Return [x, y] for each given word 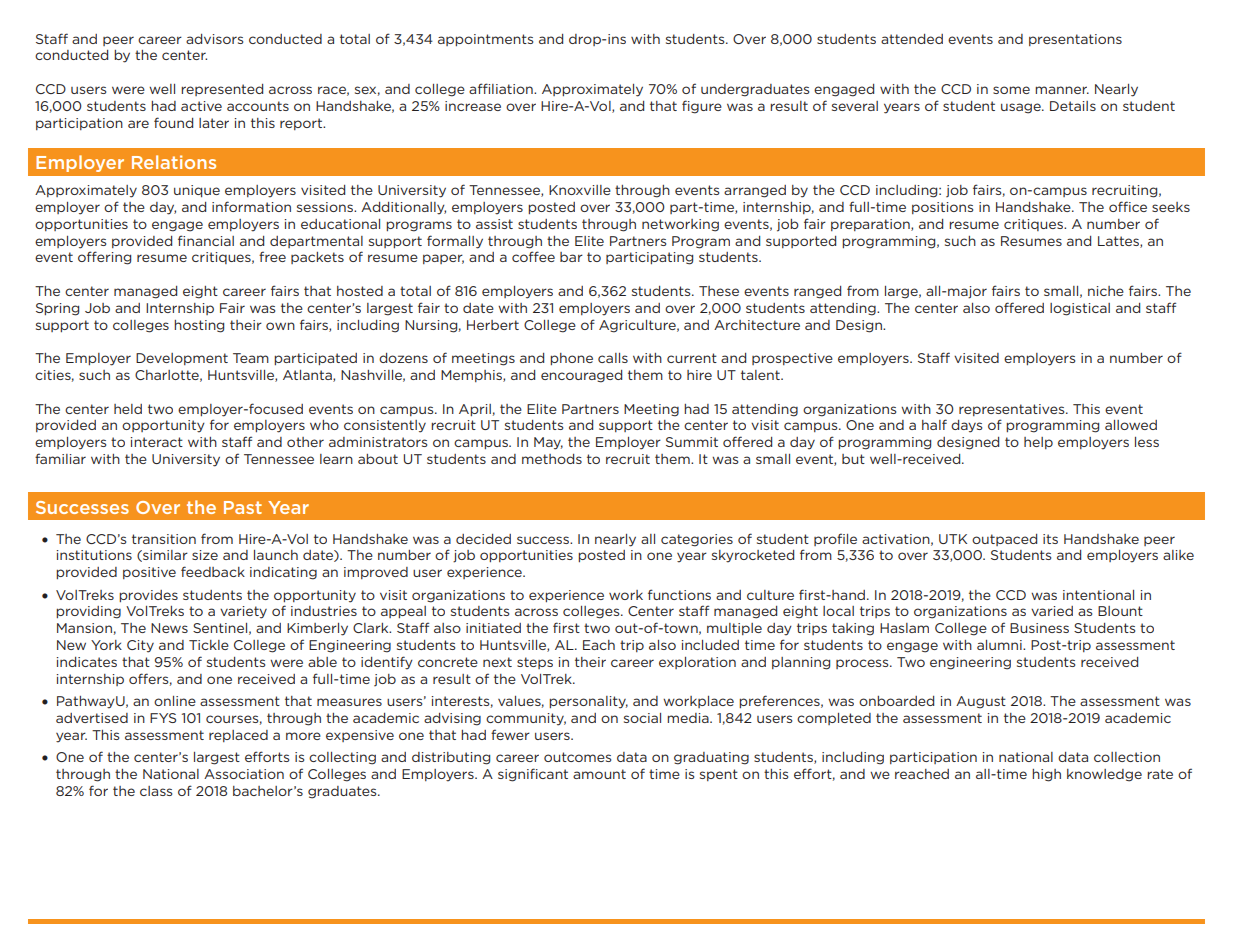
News [169, 628]
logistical [1080, 309]
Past [243, 507]
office [1128, 206]
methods [552, 459]
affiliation [502, 88]
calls [613, 358]
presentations [1075, 40]
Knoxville [580, 190]
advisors [214, 39]
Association [244, 774]
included [710, 645]
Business [1039, 628]
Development [182, 359]
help [1038, 443]
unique [197, 191]
